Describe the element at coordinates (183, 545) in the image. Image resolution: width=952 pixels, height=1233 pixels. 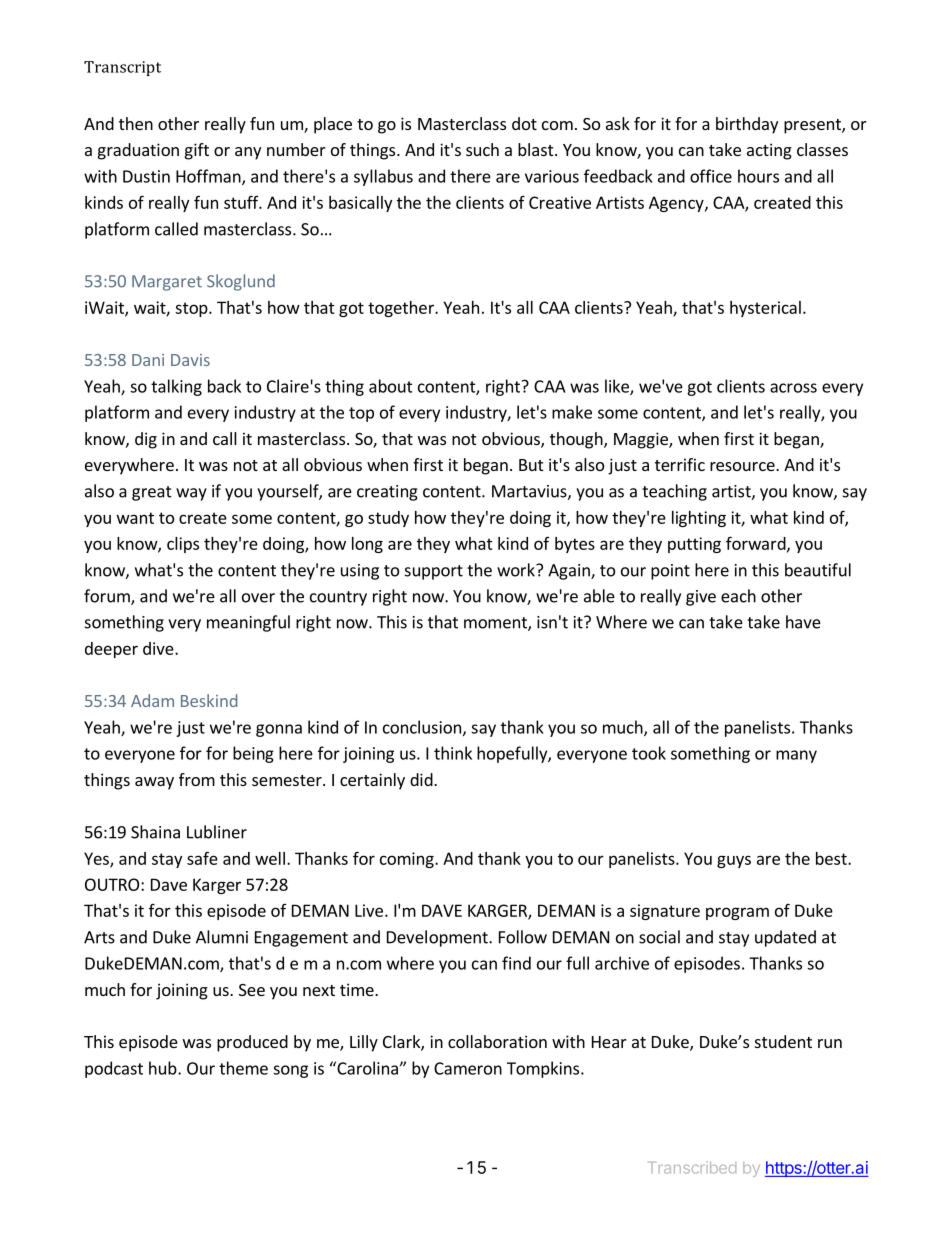
I see `clips` at that location.
